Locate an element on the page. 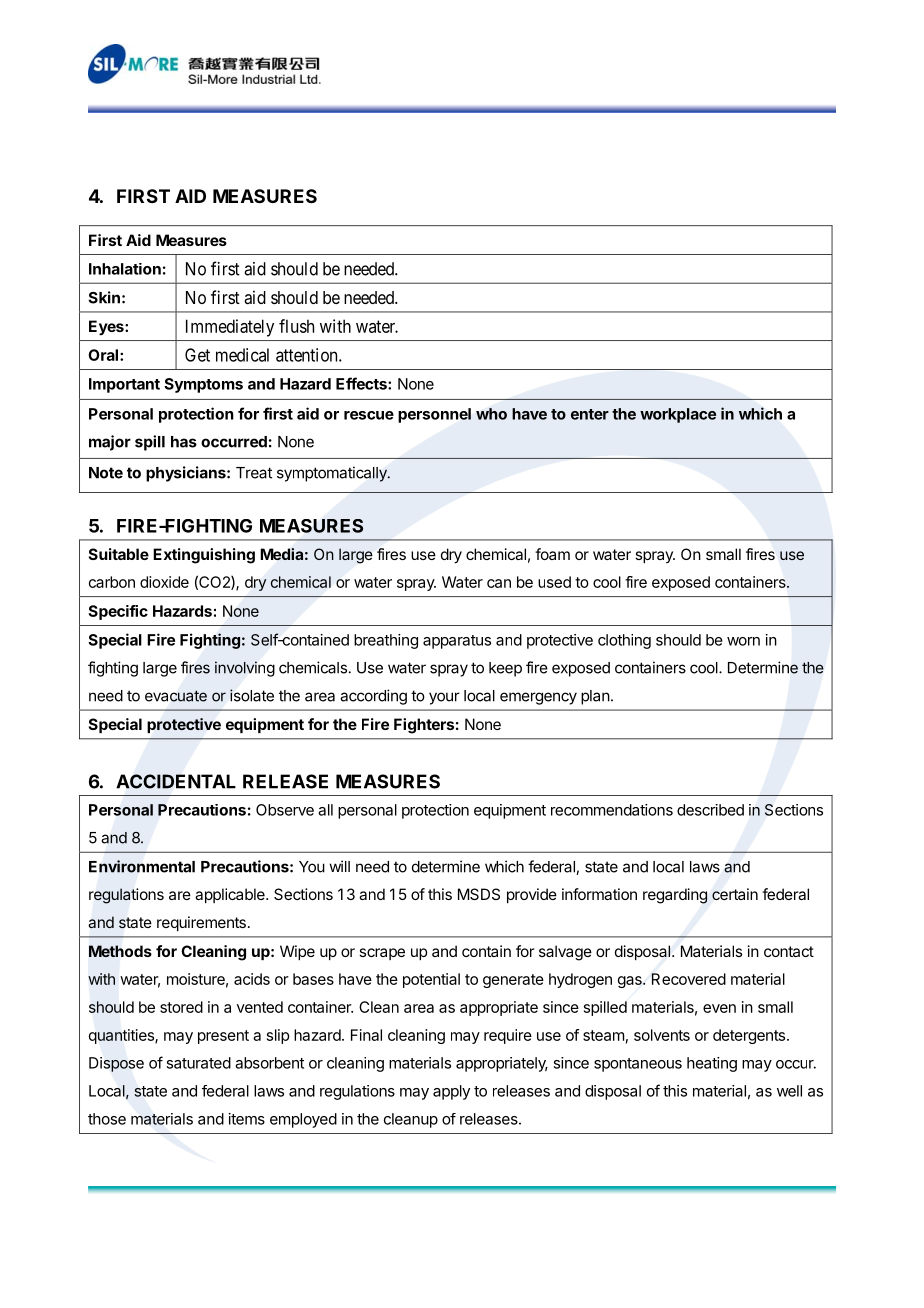 The image size is (924, 1308). flush is located at coordinates (296, 326).
